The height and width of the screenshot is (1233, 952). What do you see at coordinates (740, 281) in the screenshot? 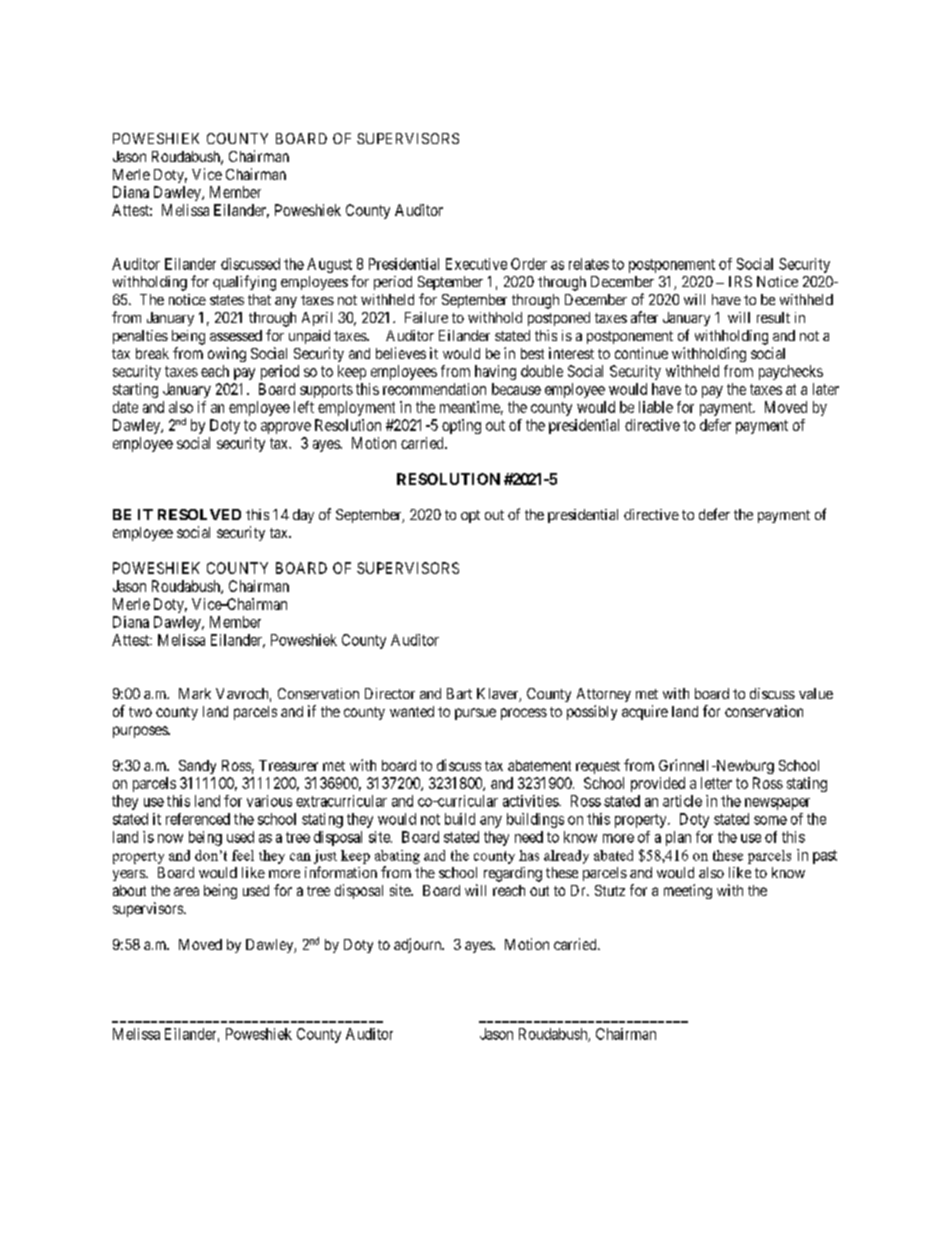
I see `IRS` at bounding box center [740, 281].
